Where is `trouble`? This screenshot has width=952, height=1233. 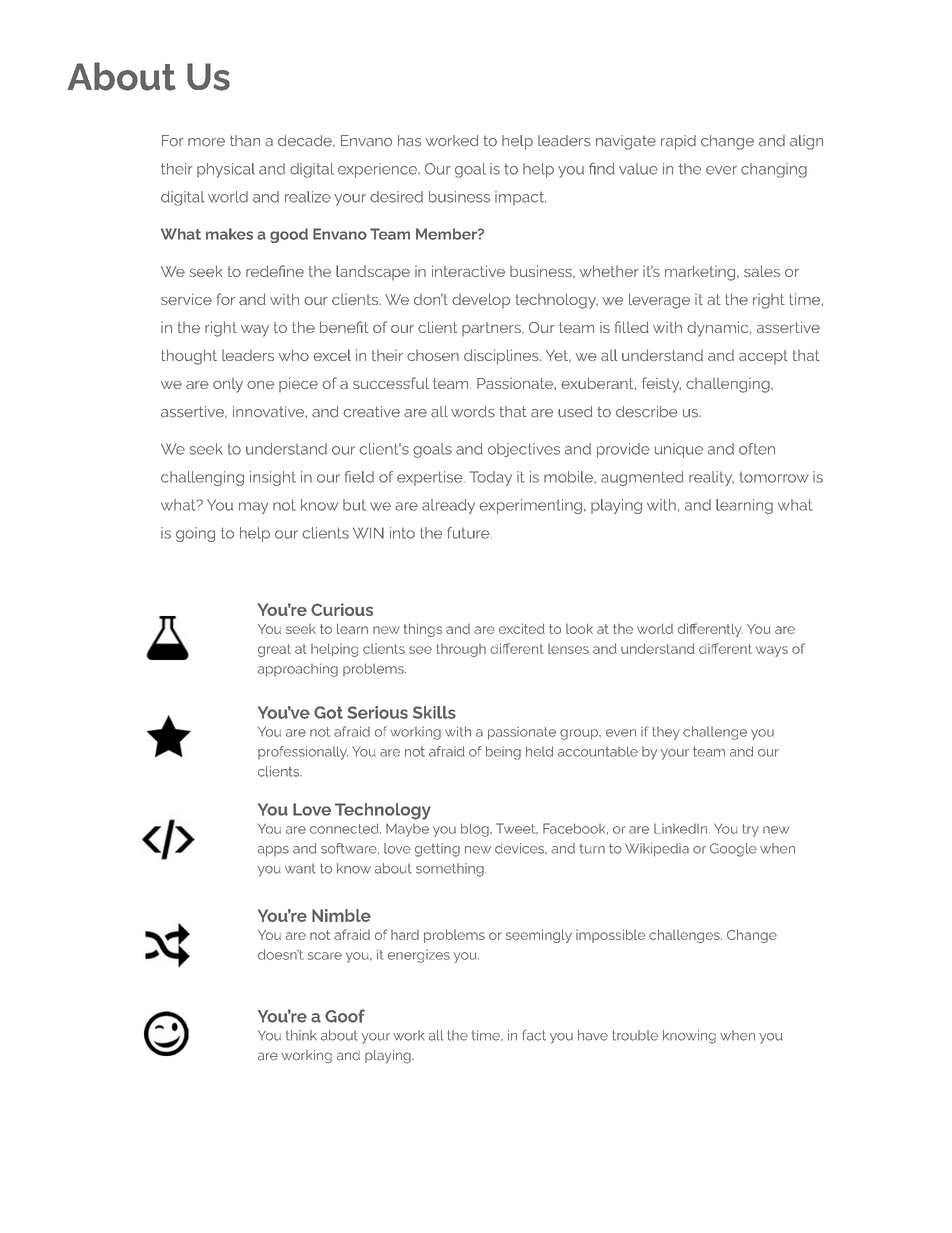
trouble is located at coordinates (635, 1035).
